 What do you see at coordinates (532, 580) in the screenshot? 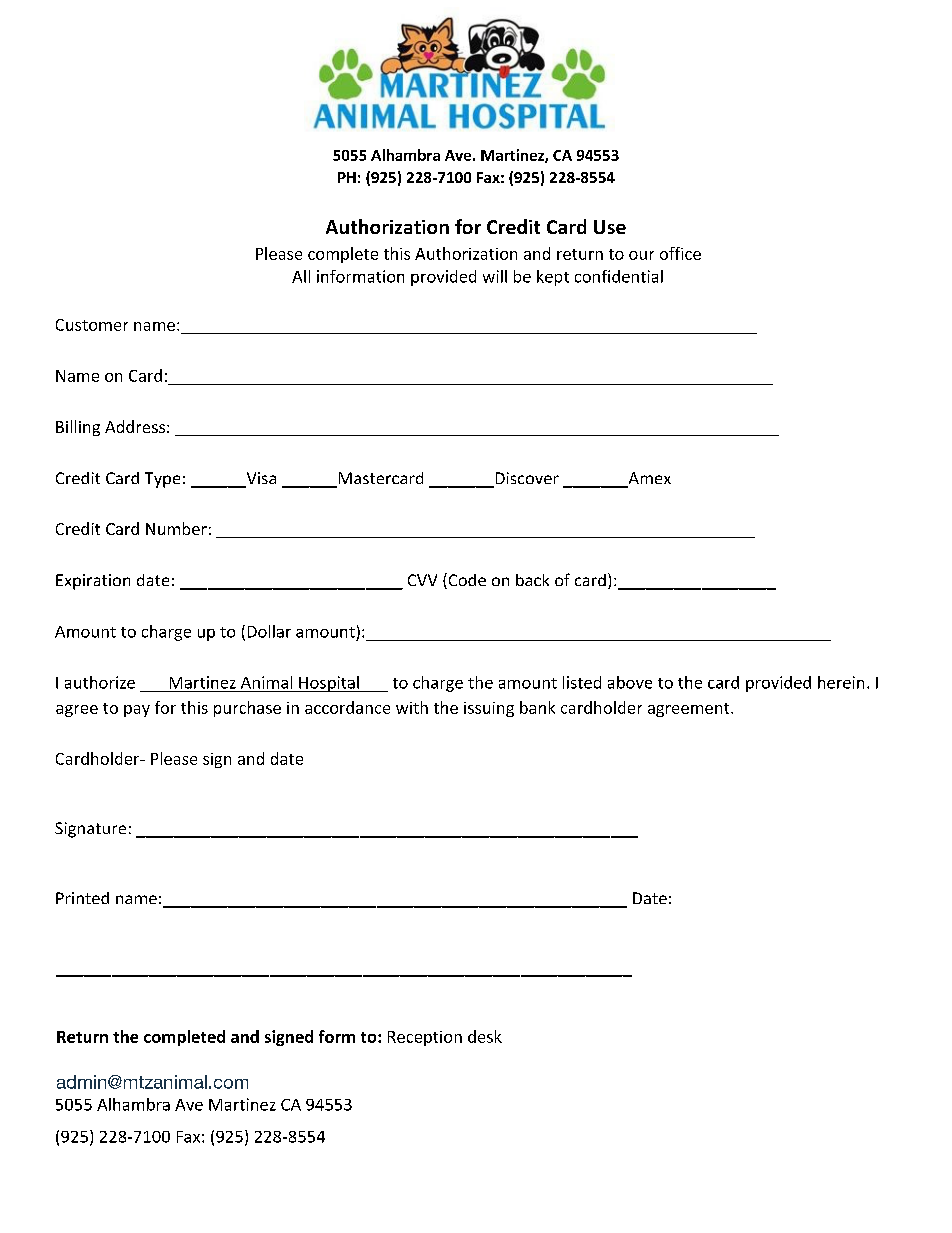
I see `back` at bounding box center [532, 580].
